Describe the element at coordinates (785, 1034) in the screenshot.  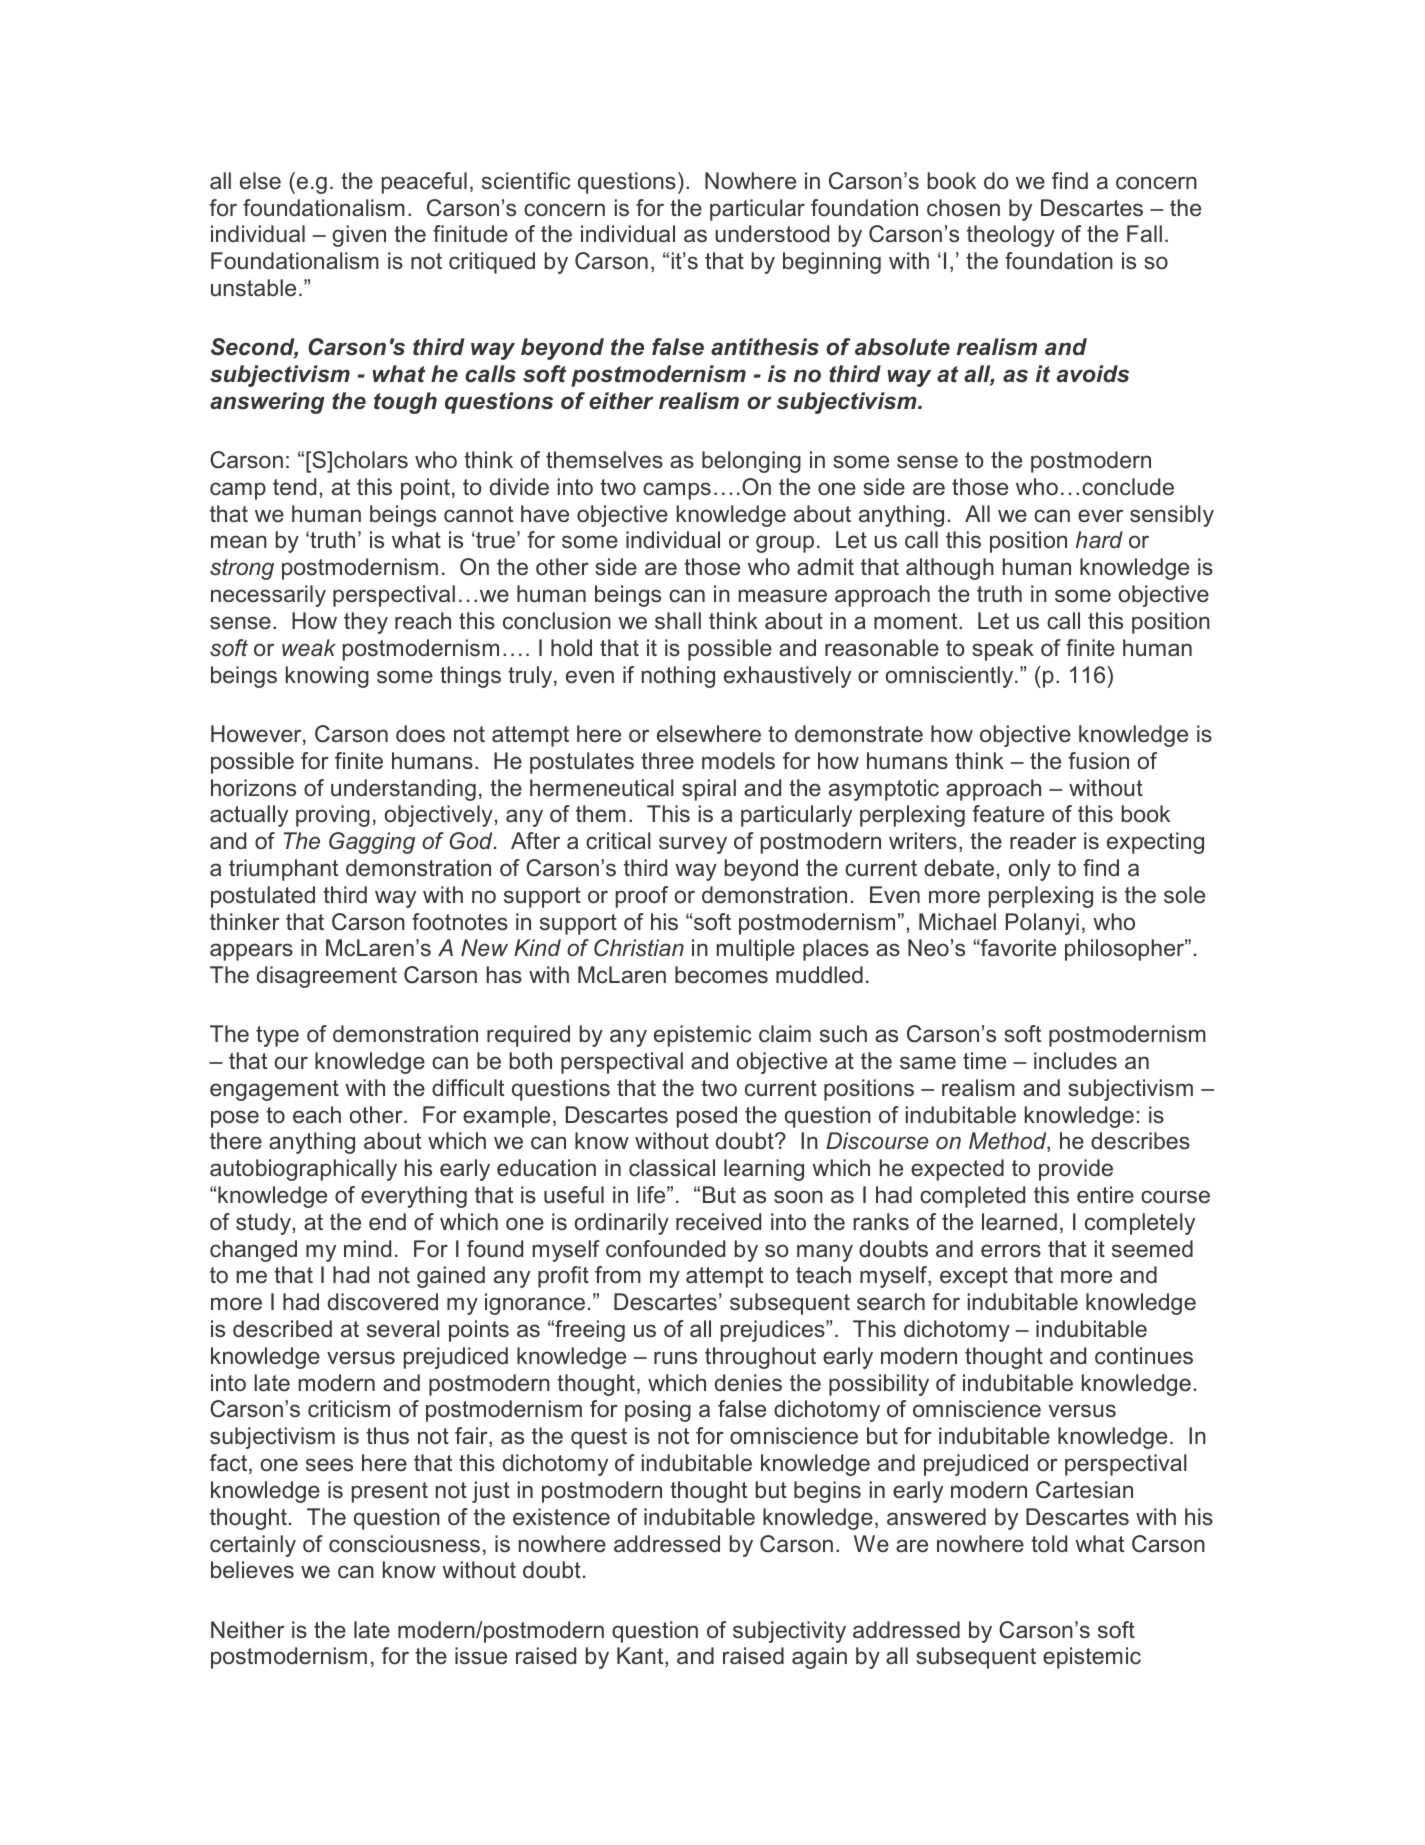
I see `claim` at that location.
